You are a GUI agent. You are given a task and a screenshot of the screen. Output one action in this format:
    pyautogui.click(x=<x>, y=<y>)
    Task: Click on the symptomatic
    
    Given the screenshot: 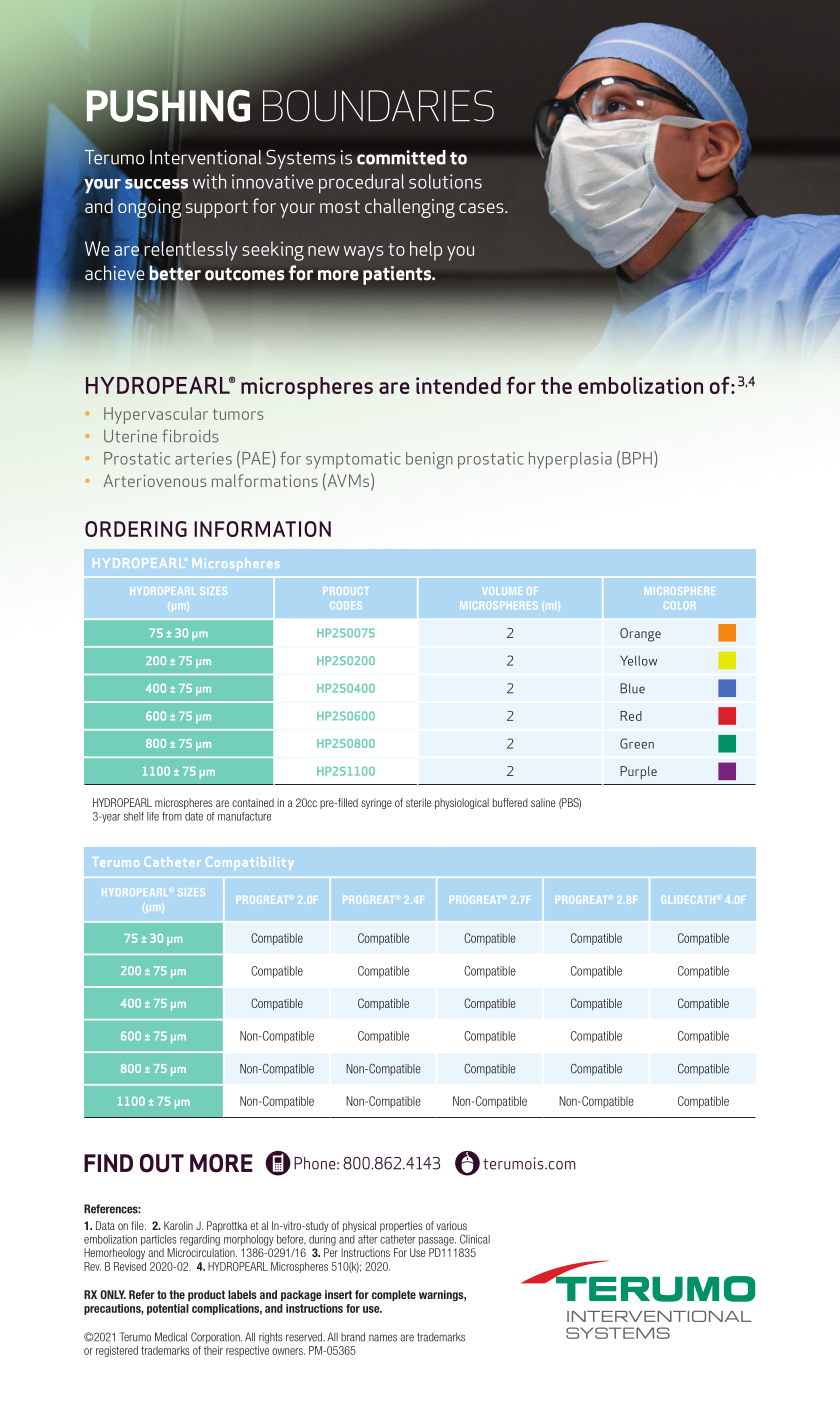 What is the action you would take?
    pyautogui.click(x=353, y=460)
